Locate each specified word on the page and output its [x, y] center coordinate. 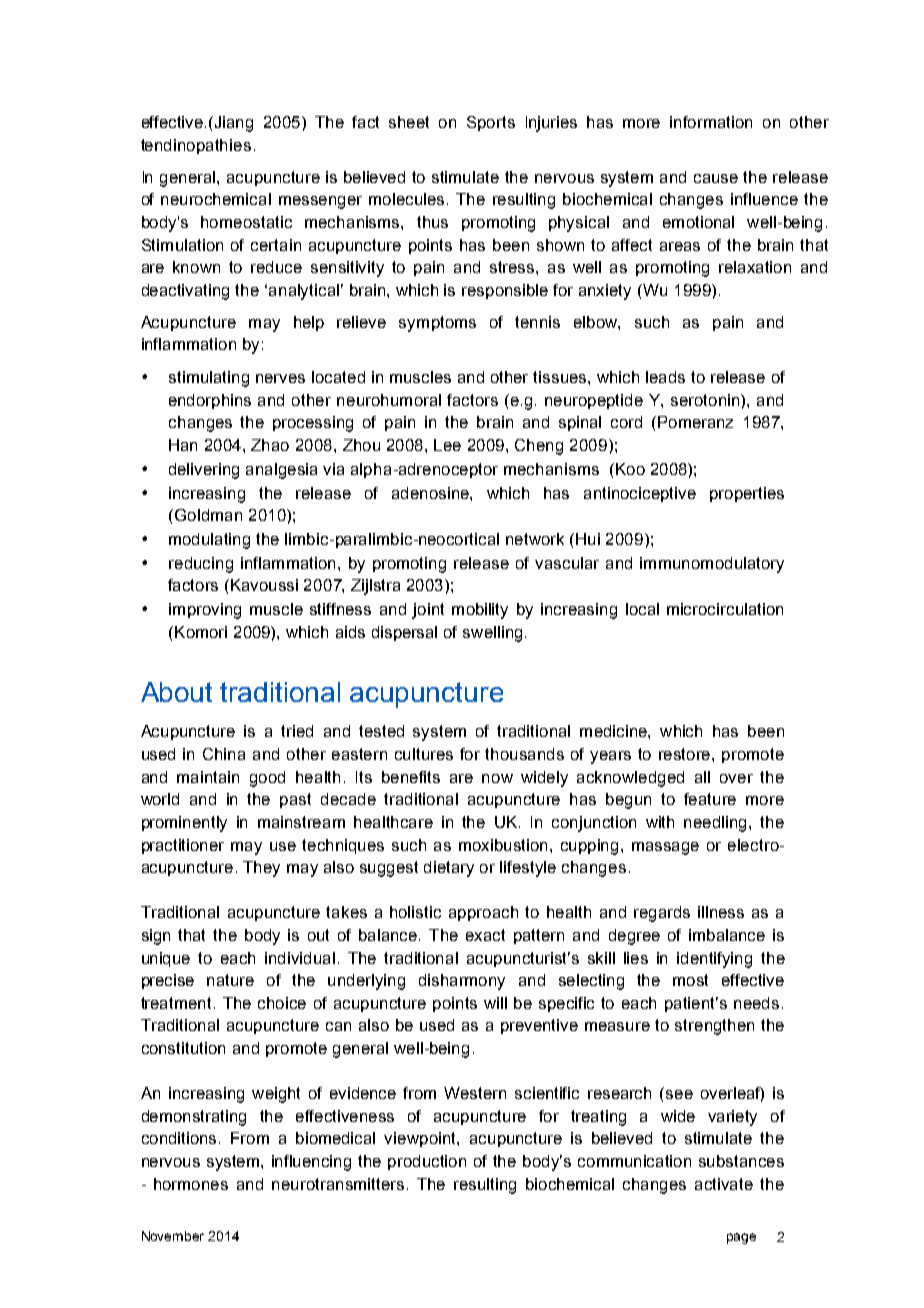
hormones [191, 1184]
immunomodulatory [712, 565]
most [690, 980]
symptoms [437, 324]
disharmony [462, 982]
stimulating [209, 379]
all [702, 777]
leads [665, 377]
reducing [201, 565]
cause [716, 178]
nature [230, 980]
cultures [424, 754]
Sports [491, 123]
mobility [480, 611]
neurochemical [216, 199]
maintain [208, 777]
